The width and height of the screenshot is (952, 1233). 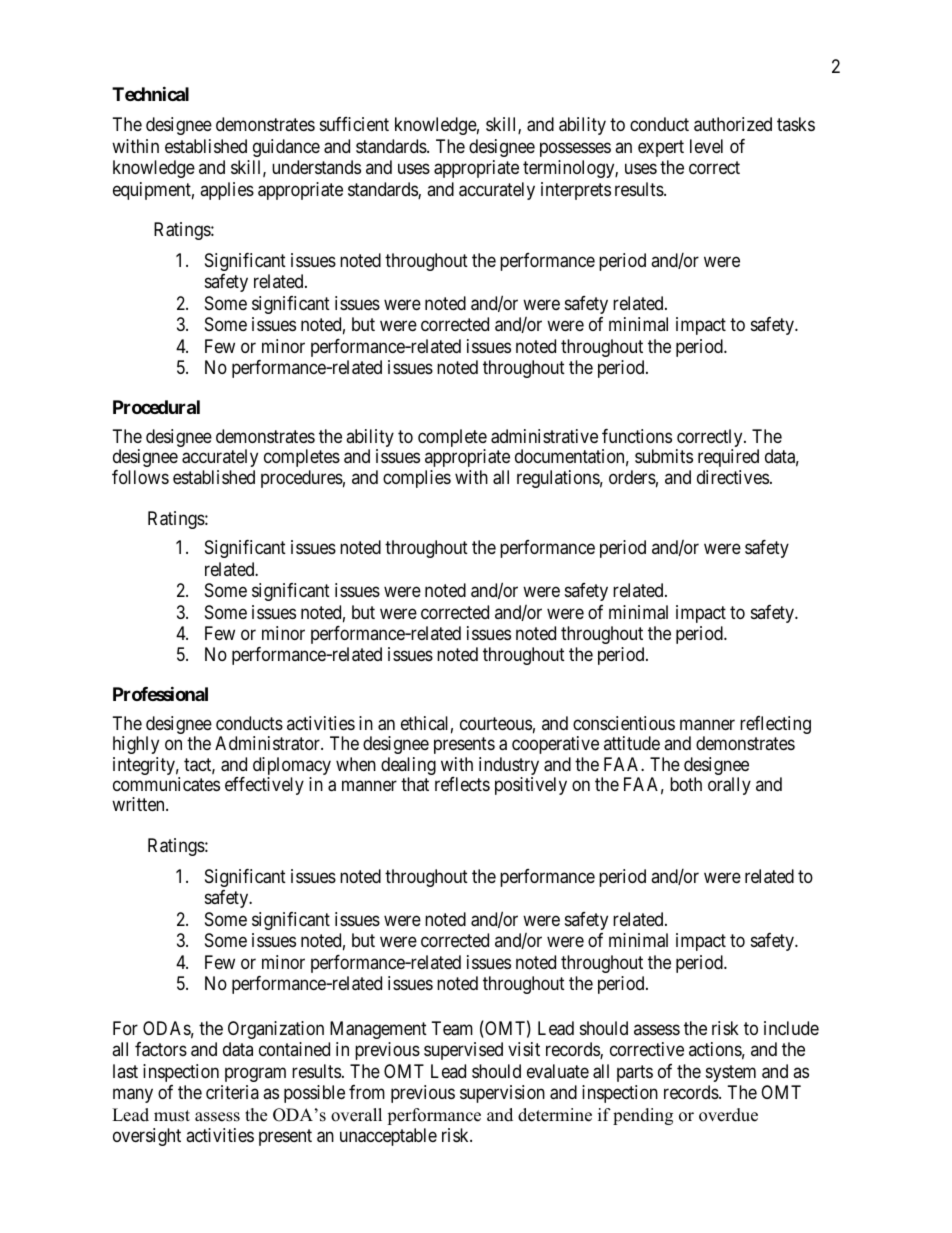 I want to click on criteria, so click(x=232, y=1092).
